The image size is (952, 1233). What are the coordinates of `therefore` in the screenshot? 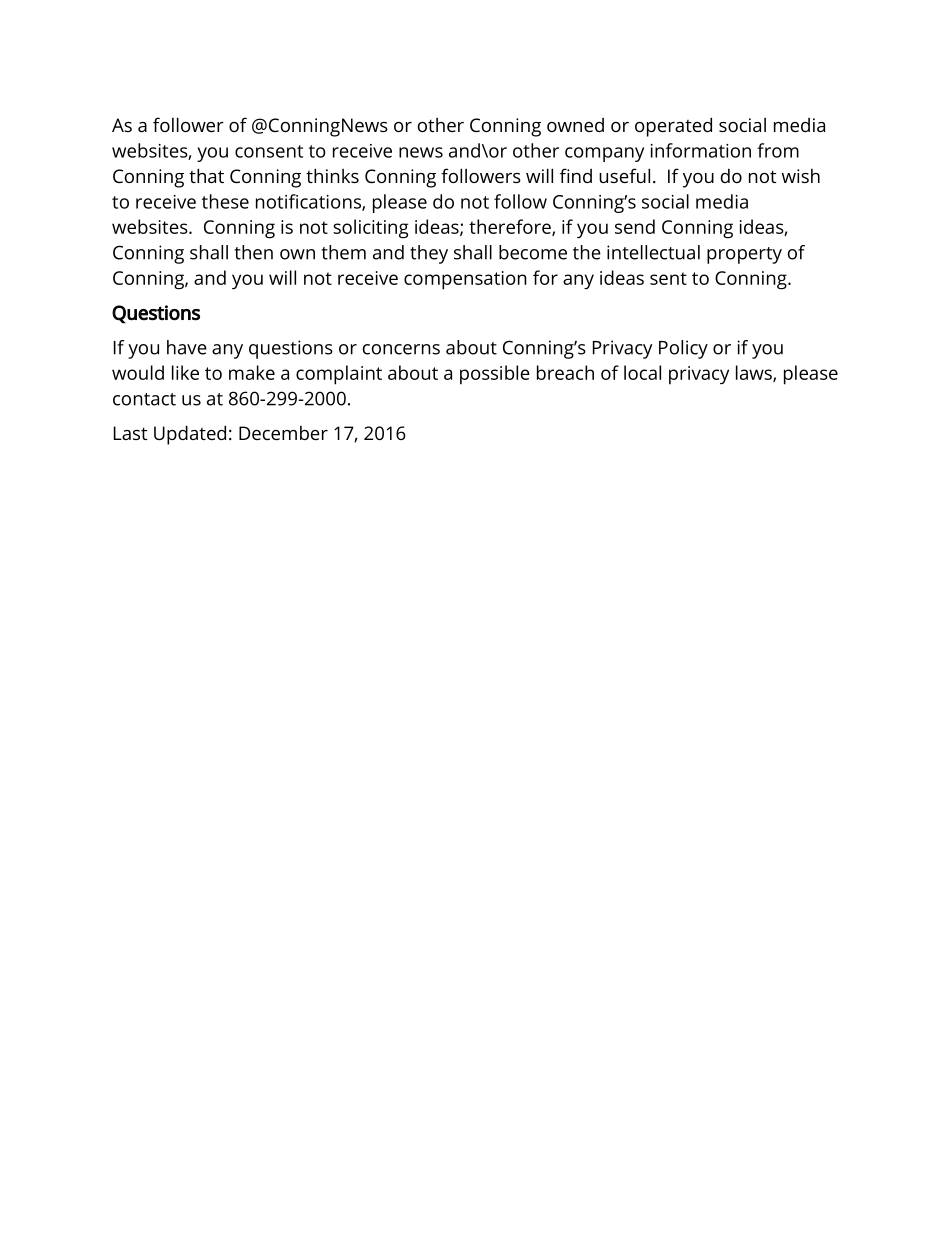 It's located at (511, 227).
